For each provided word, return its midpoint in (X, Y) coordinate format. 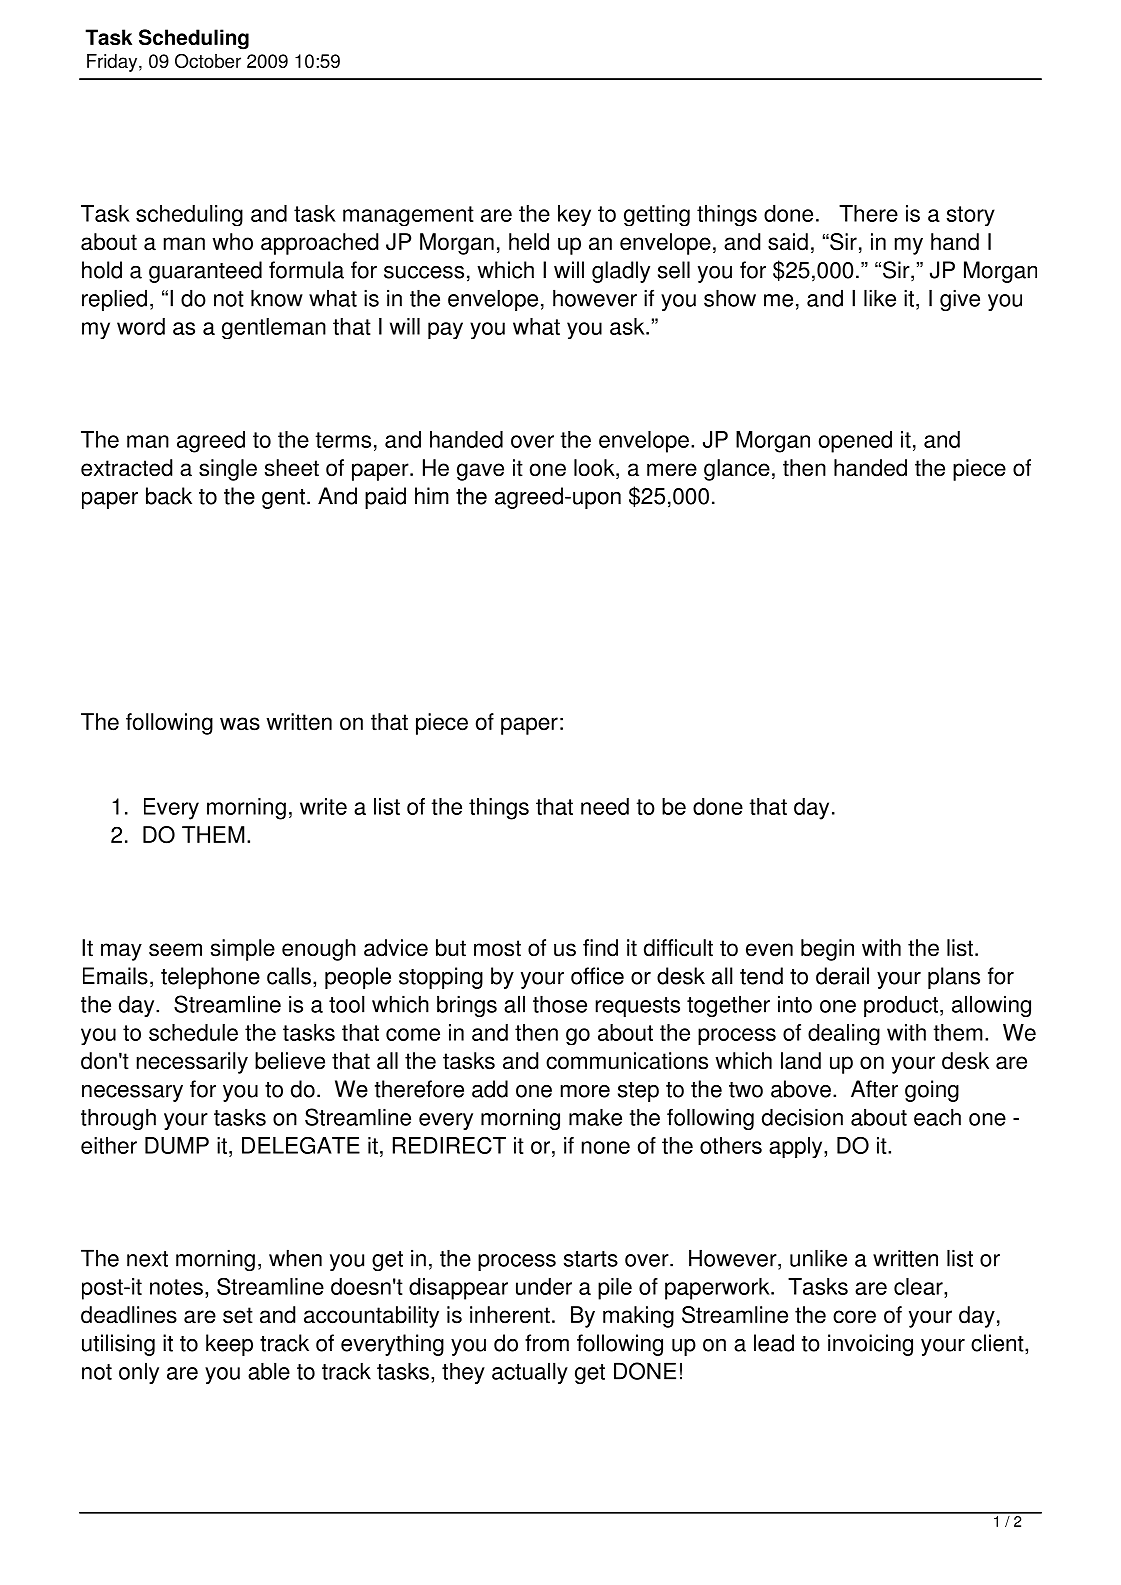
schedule (193, 1032)
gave (480, 472)
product (901, 1006)
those (560, 1004)
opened (855, 442)
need (605, 806)
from (547, 1343)
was (240, 724)
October (208, 61)
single (228, 470)
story (971, 216)
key (574, 215)
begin (827, 950)
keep (229, 1345)
